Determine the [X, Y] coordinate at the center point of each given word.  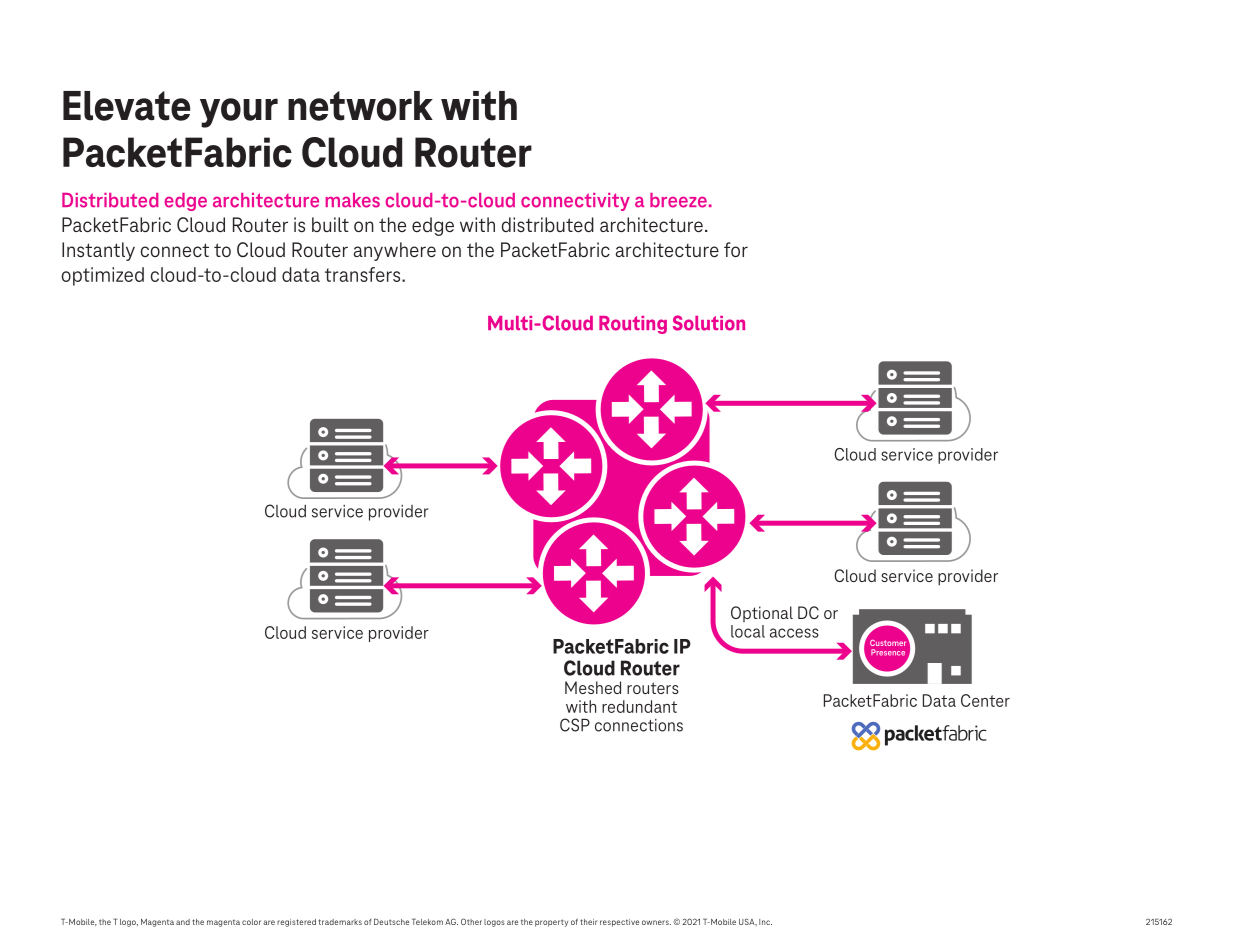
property [551, 923]
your [239, 113]
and [183, 922]
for [736, 249]
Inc [765, 922]
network [360, 106]
